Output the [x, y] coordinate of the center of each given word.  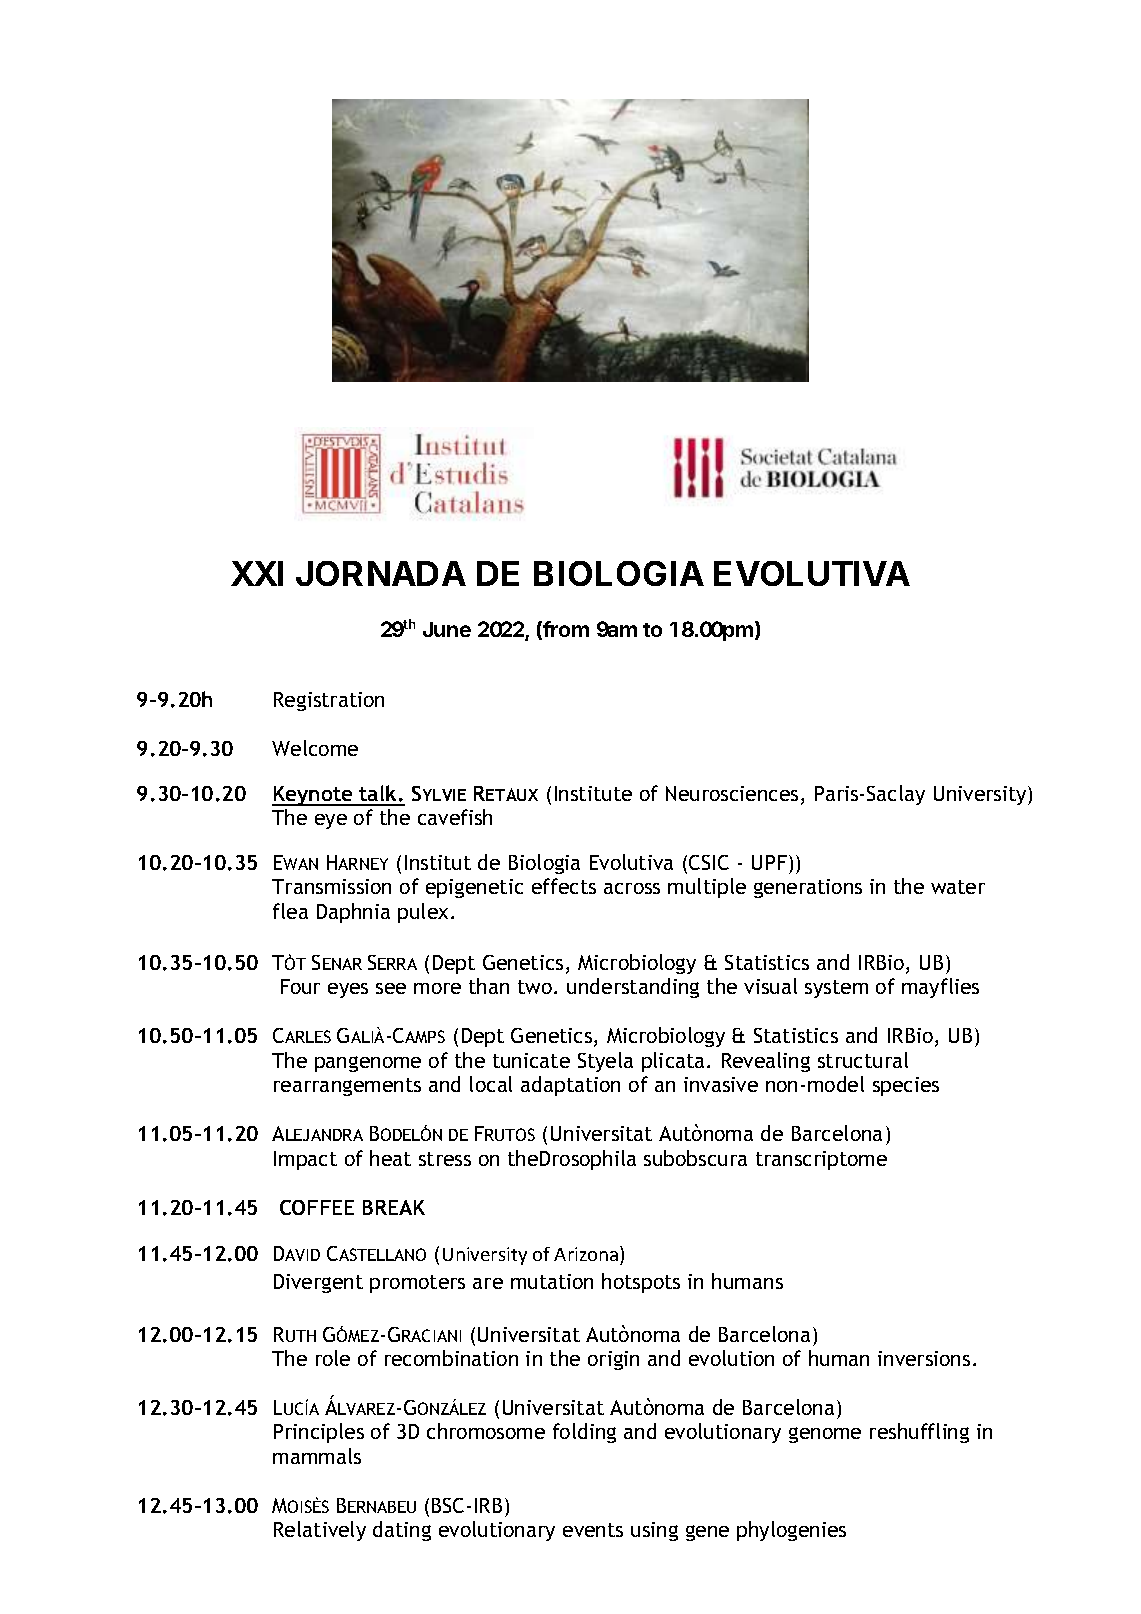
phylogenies [791, 1531]
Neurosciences [732, 793]
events [593, 1530]
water [958, 887]
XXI [257, 573]
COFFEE [317, 1207]
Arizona [587, 1253]
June [447, 629]
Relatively [320, 1531]
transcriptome [821, 1160]
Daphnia [353, 913]
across [632, 888]
